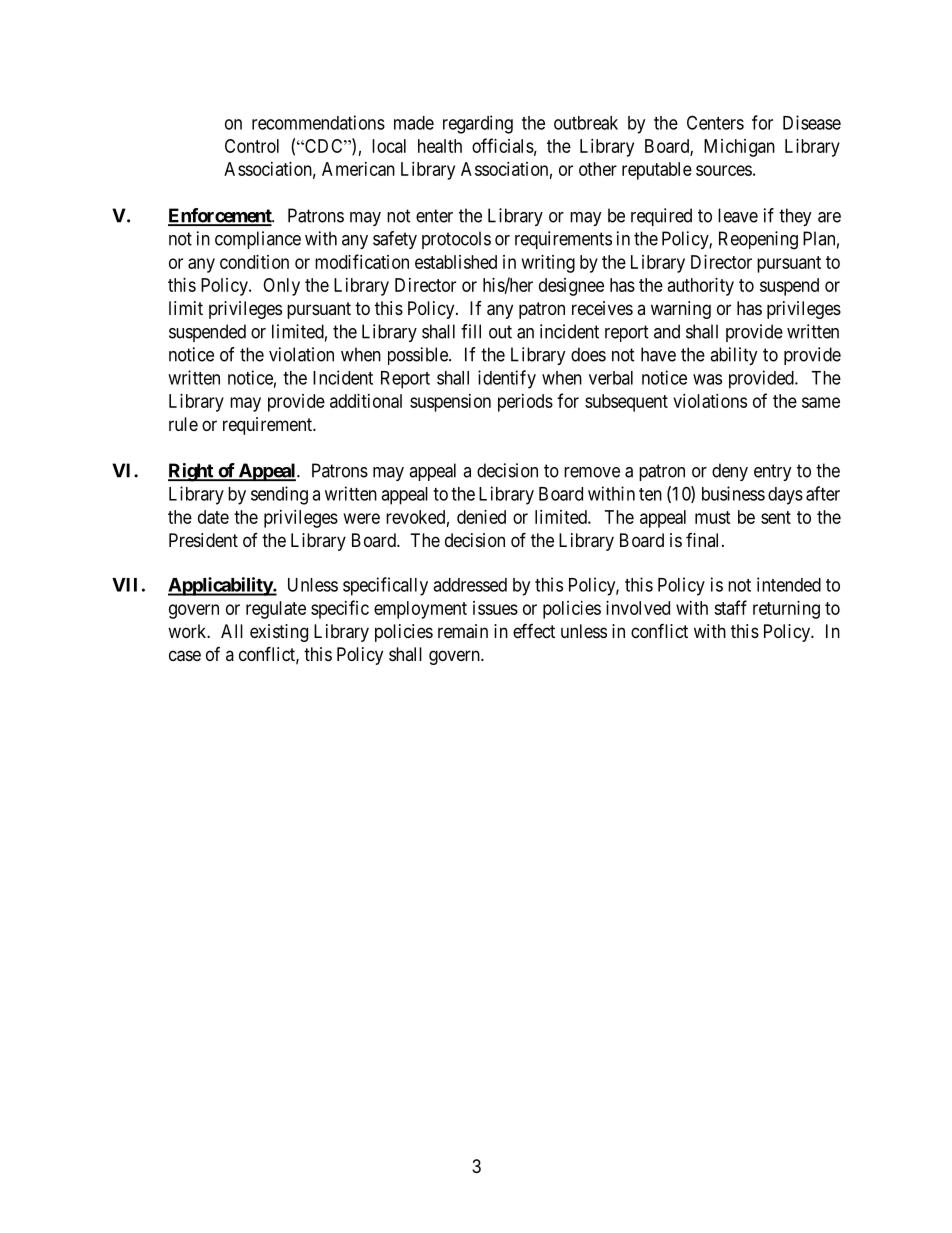 The width and height of the document is (952, 1233). I want to click on fill, so click(471, 331).
